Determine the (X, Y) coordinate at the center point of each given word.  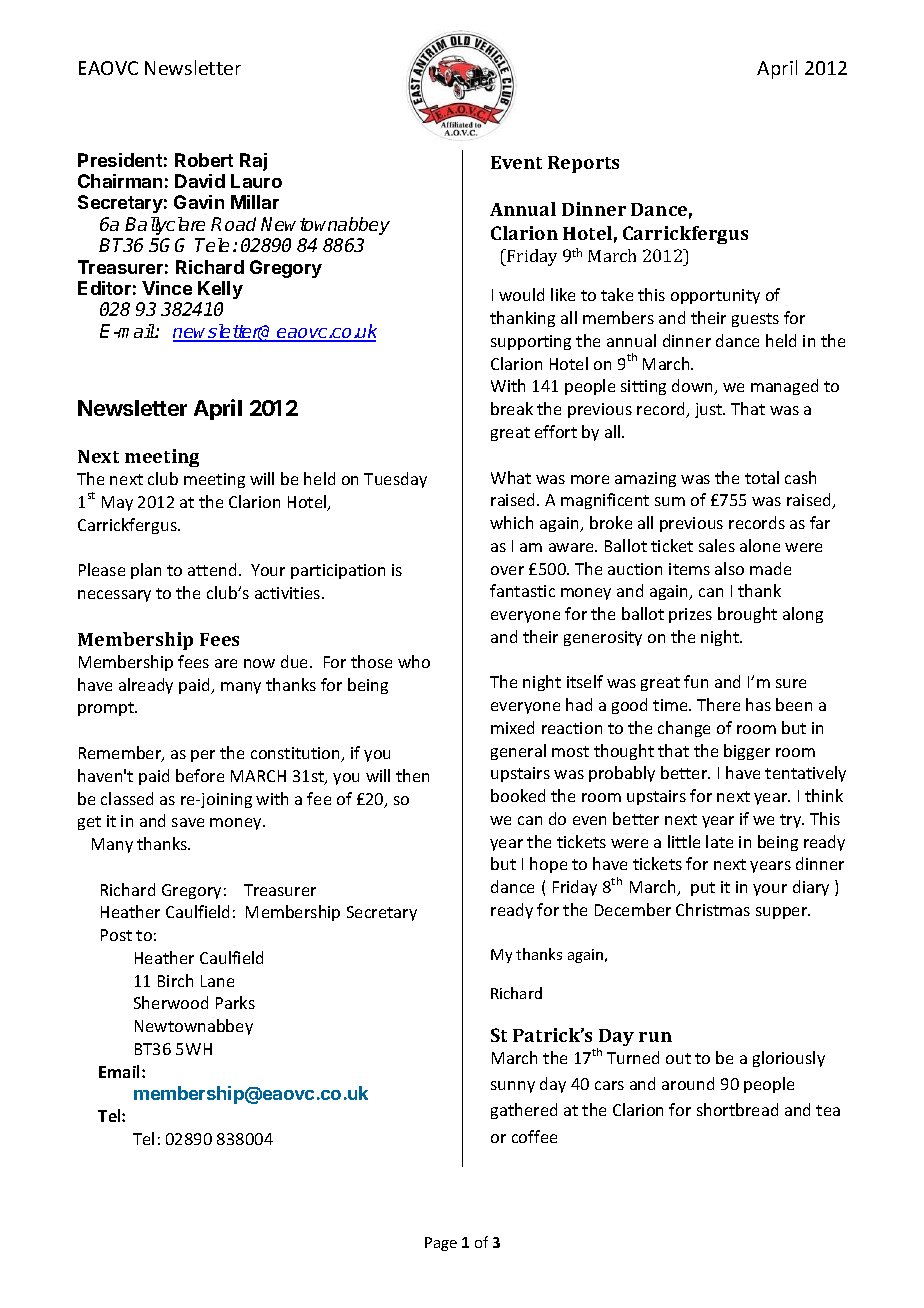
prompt (107, 709)
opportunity (715, 296)
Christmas (713, 909)
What (511, 477)
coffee (534, 1136)
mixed (512, 727)
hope (548, 865)
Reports (583, 164)
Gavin (199, 202)
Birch (175, 980)
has (758, 704)
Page (441, 1244)
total (762, 477)
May (117, 503)
